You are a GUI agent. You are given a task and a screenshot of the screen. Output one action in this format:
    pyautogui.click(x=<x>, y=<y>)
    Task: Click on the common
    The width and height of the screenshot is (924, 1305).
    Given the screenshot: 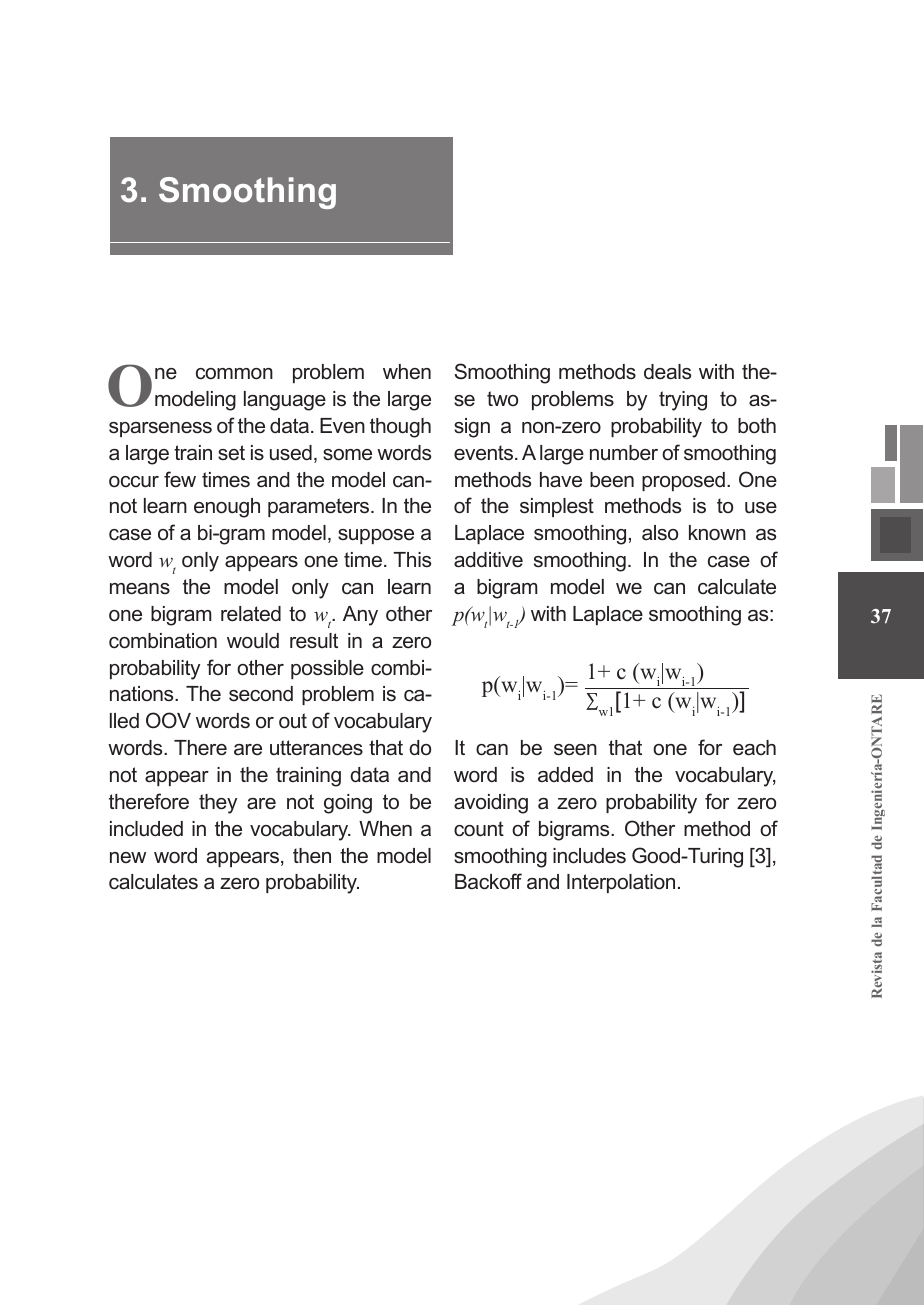 What is the action you would take?
    pyautogui.click(x=234, y=374)
